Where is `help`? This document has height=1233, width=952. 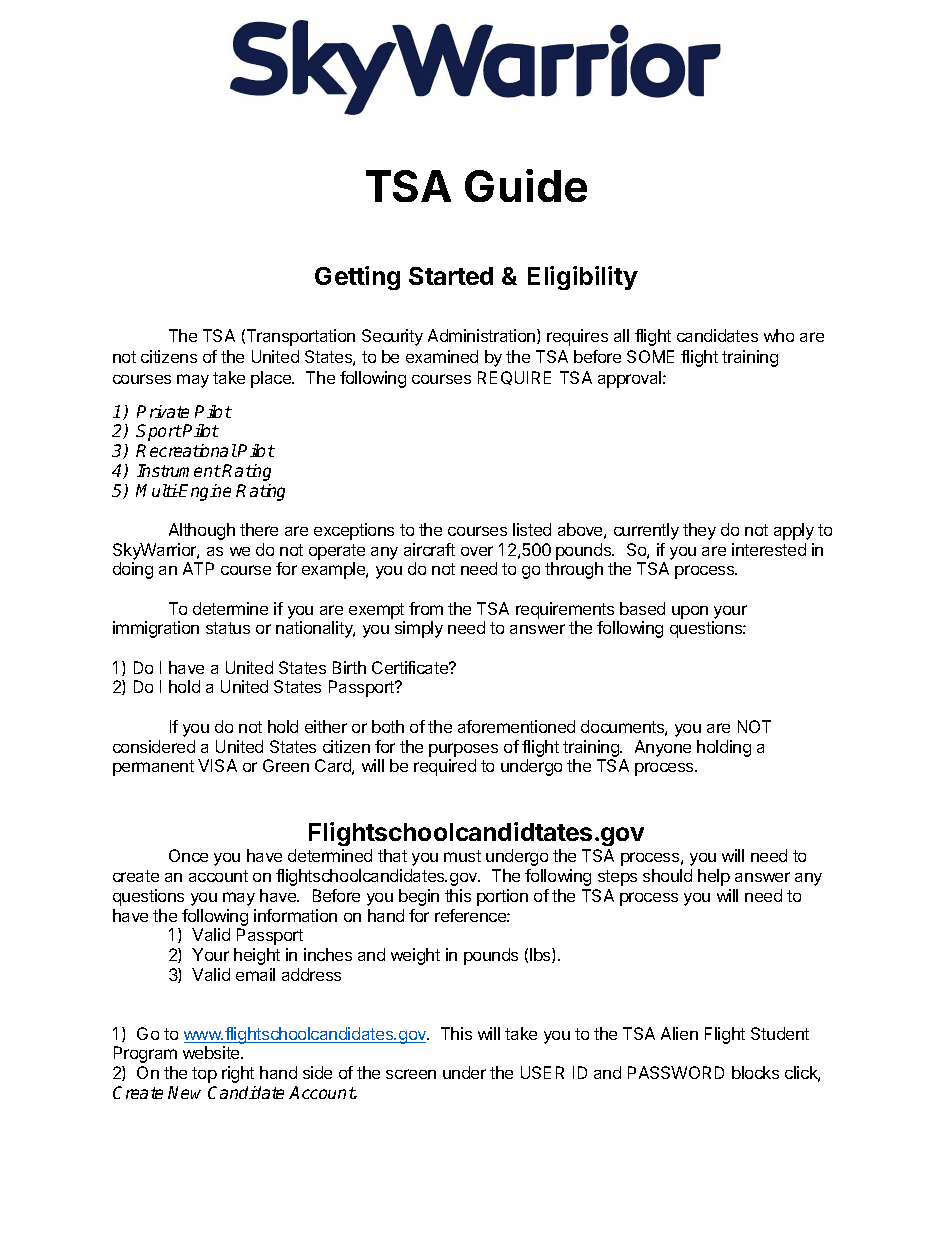 help is located at coordinates (714, 877).
